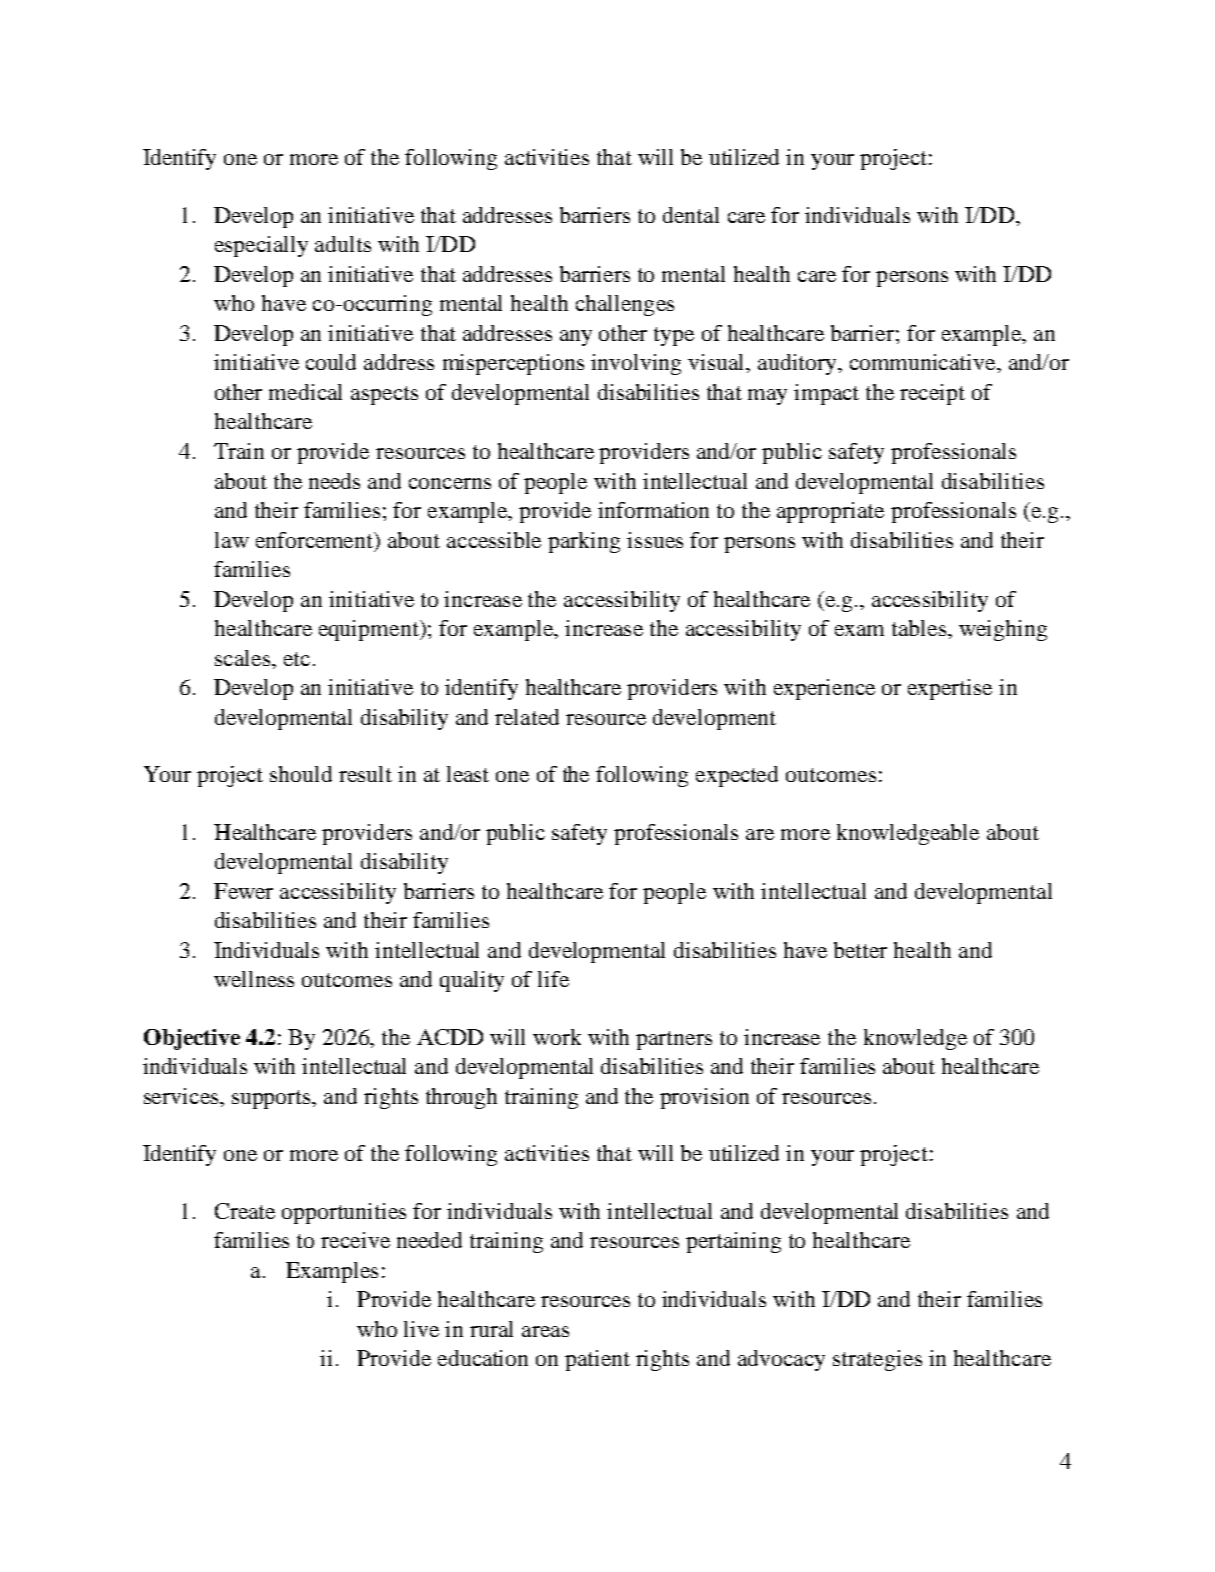 The image size is (1215, 1572). I want to click on etc, so click(297, 659).
